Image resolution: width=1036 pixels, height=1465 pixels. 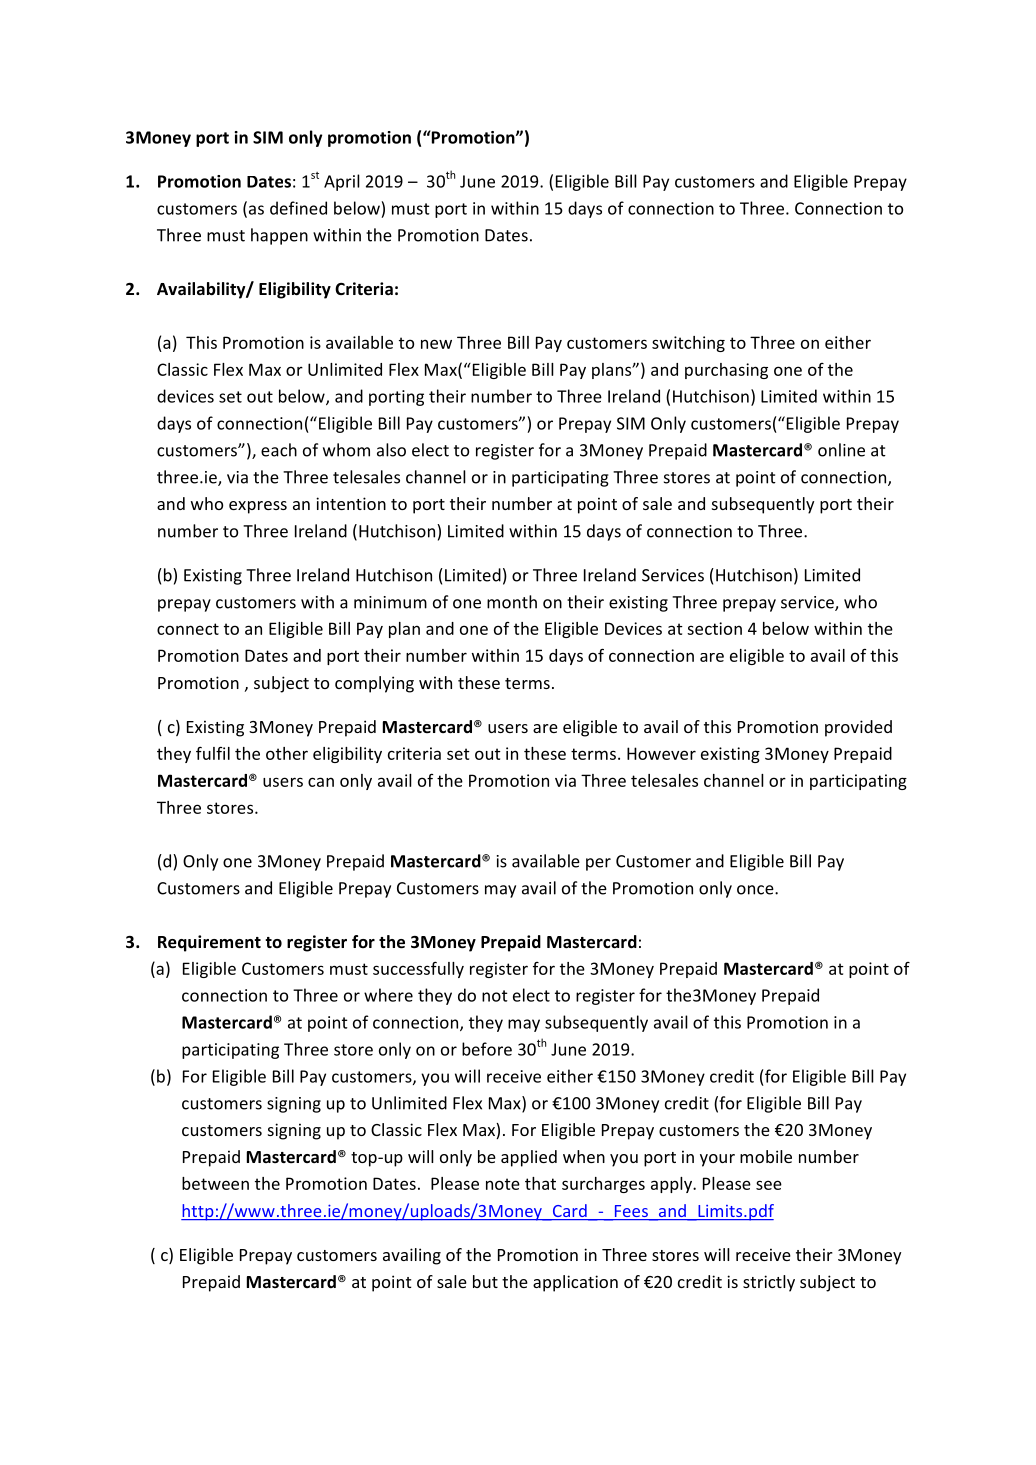 I want to click on section, so click(x=714, y=628).
